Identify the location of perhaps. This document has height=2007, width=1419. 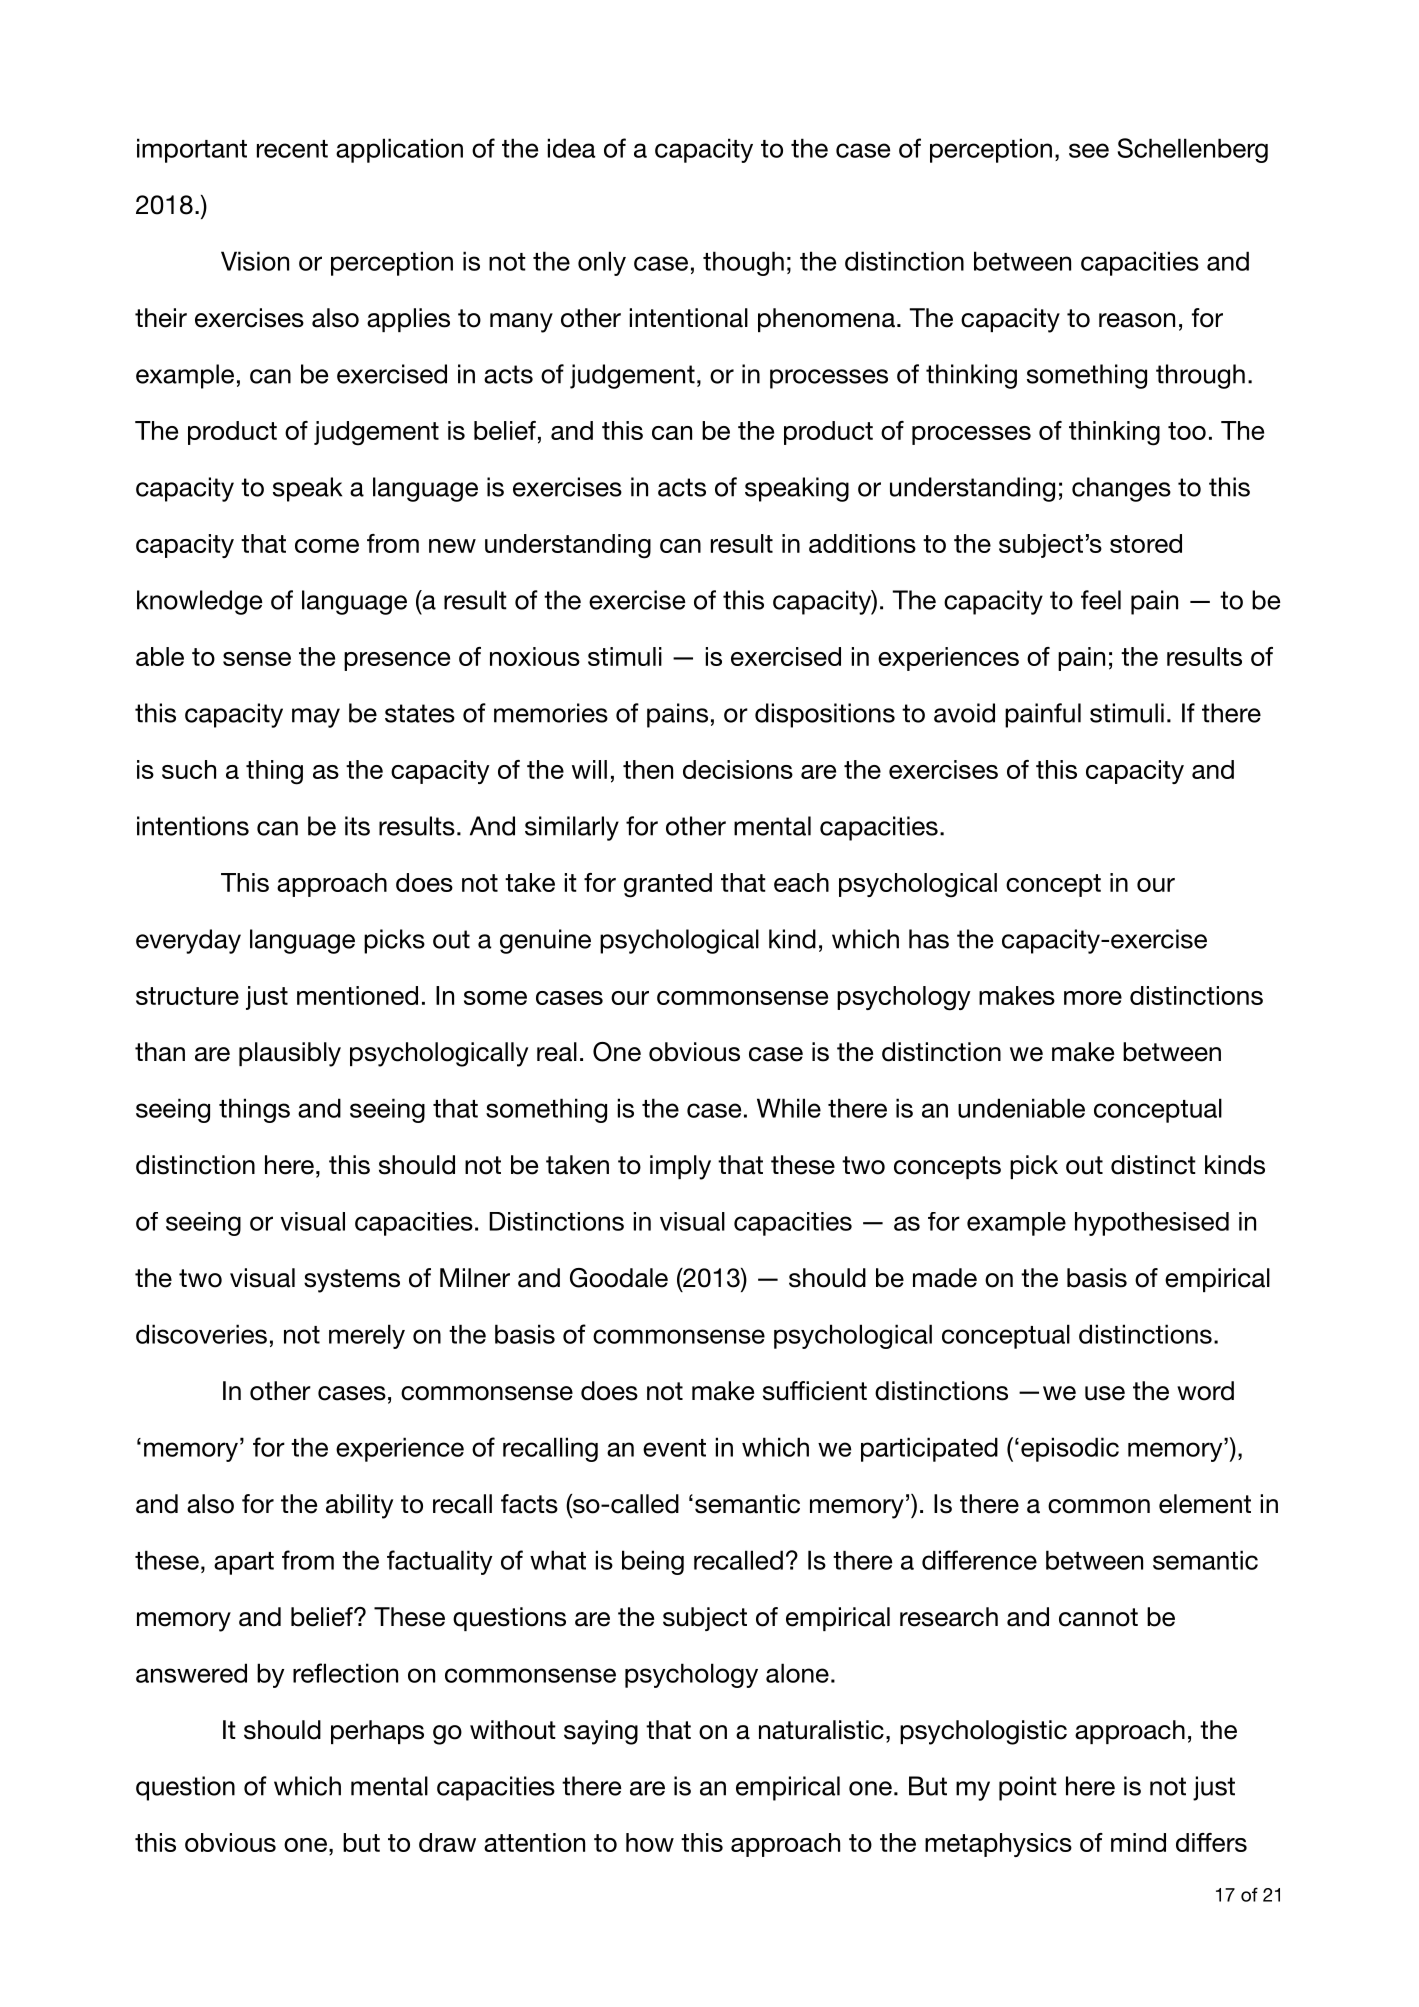
(377, 1732).
